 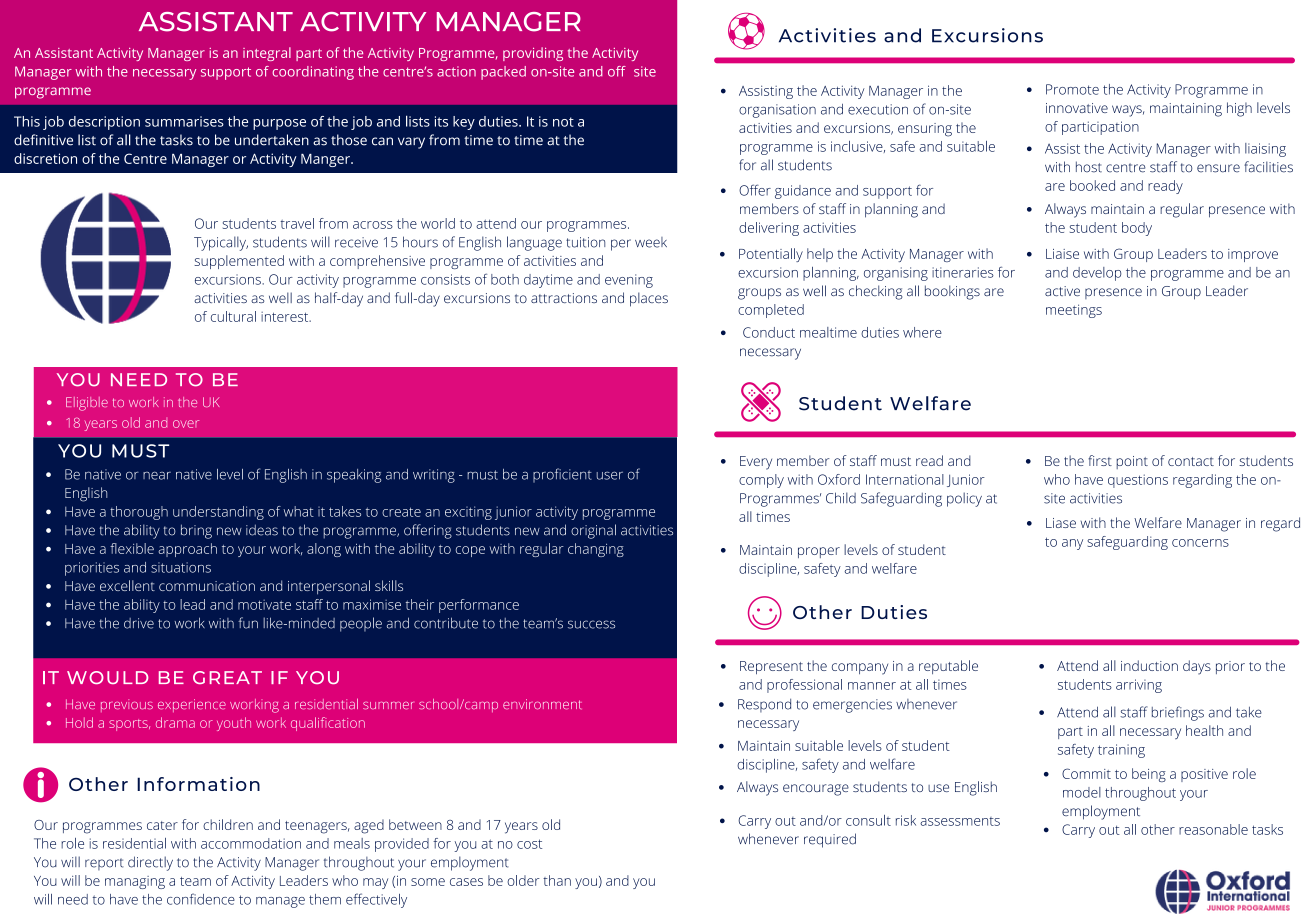 I want to click on than, so click(x=557, y=880).
